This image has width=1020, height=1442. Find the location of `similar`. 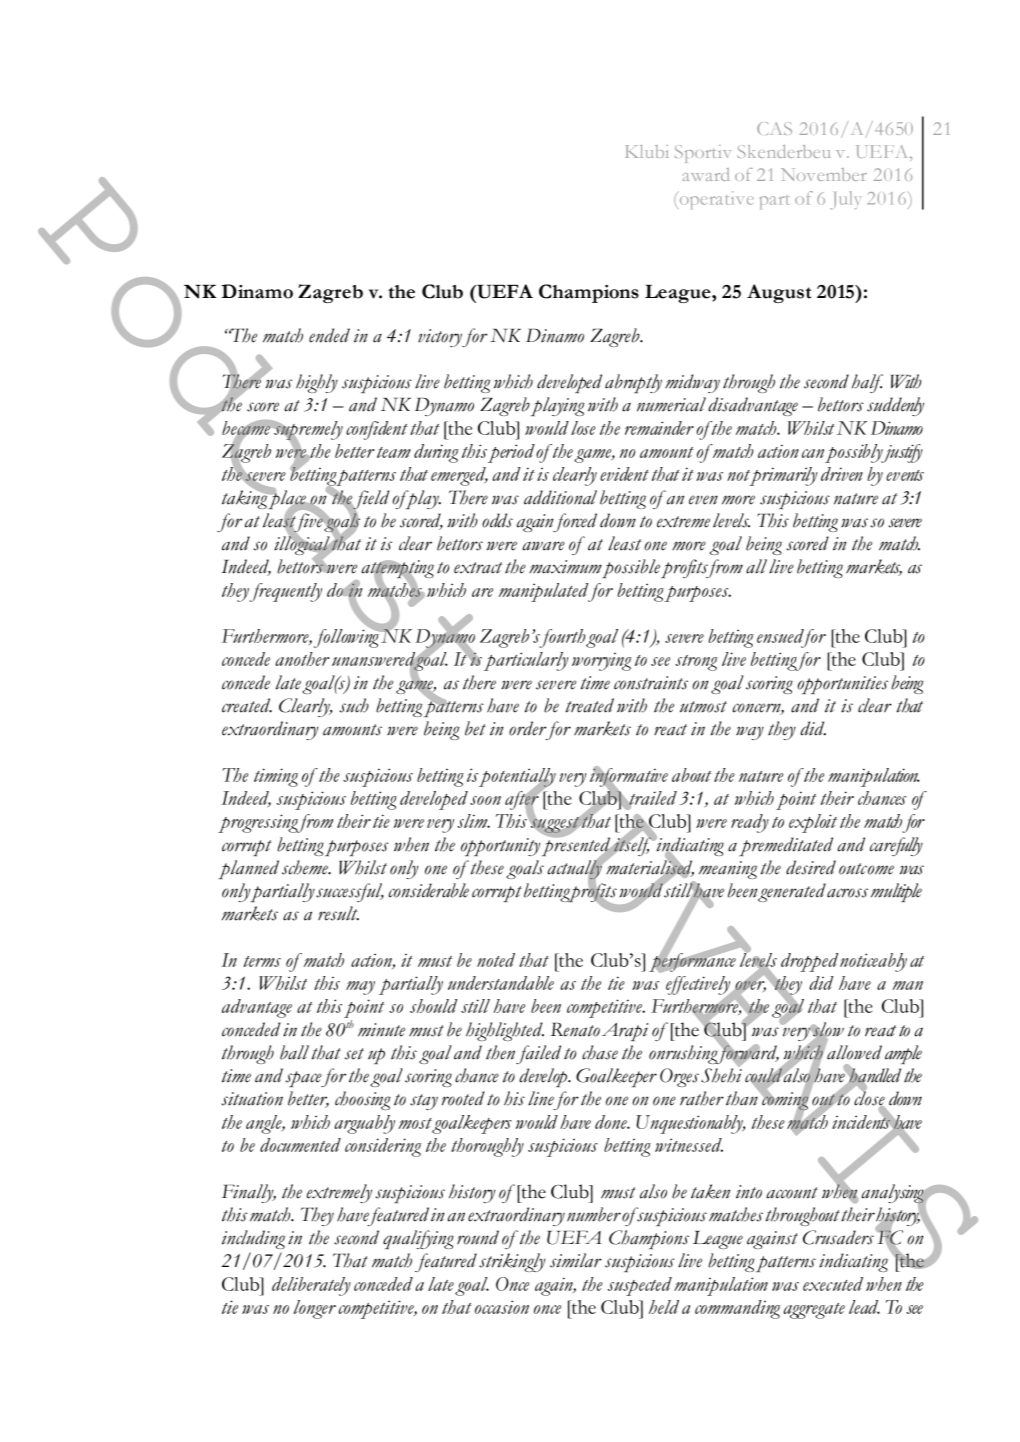

similar is located at coordinates (576, 1260).
